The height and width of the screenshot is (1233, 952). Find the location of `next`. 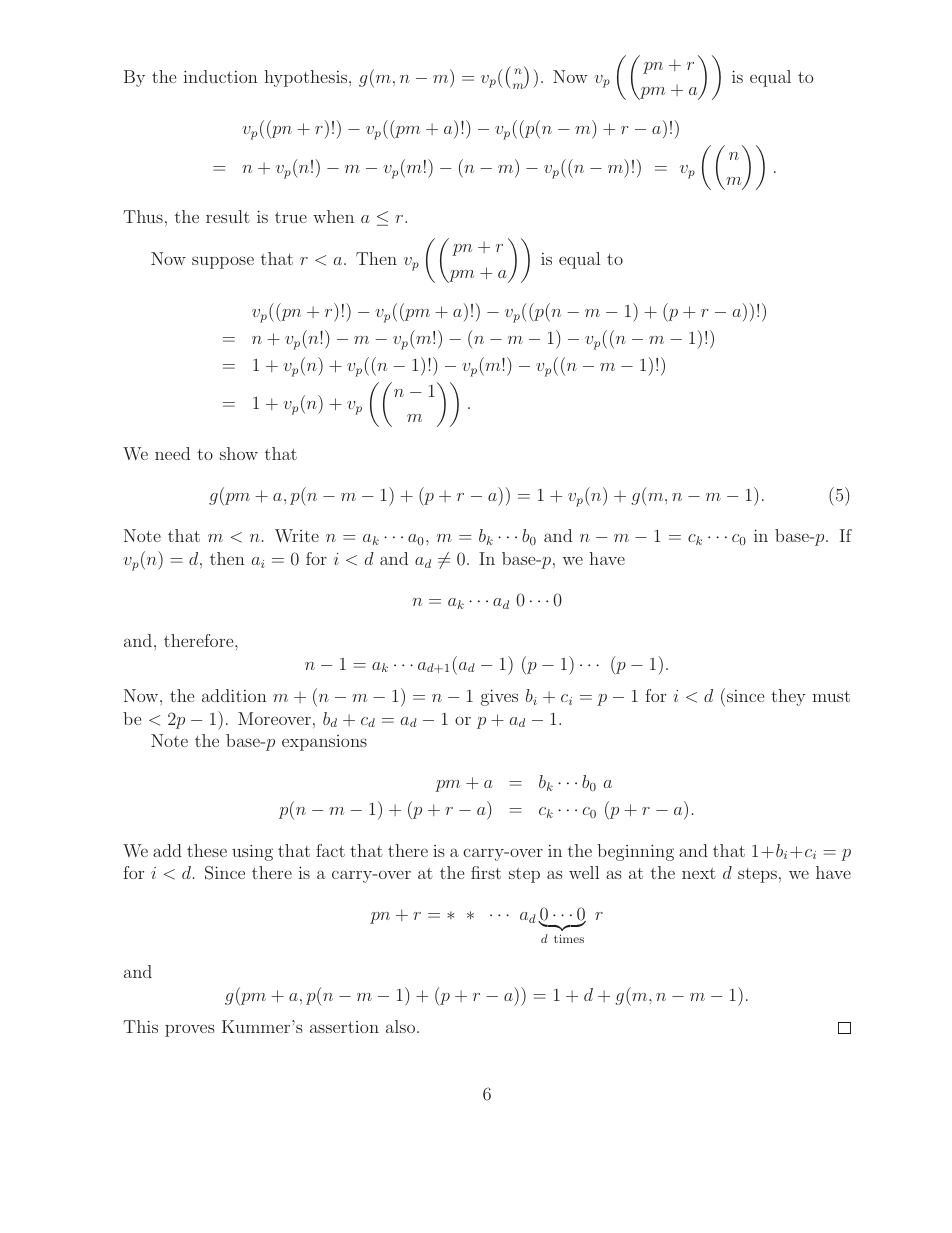

next is located at coordinates (699, 873).
